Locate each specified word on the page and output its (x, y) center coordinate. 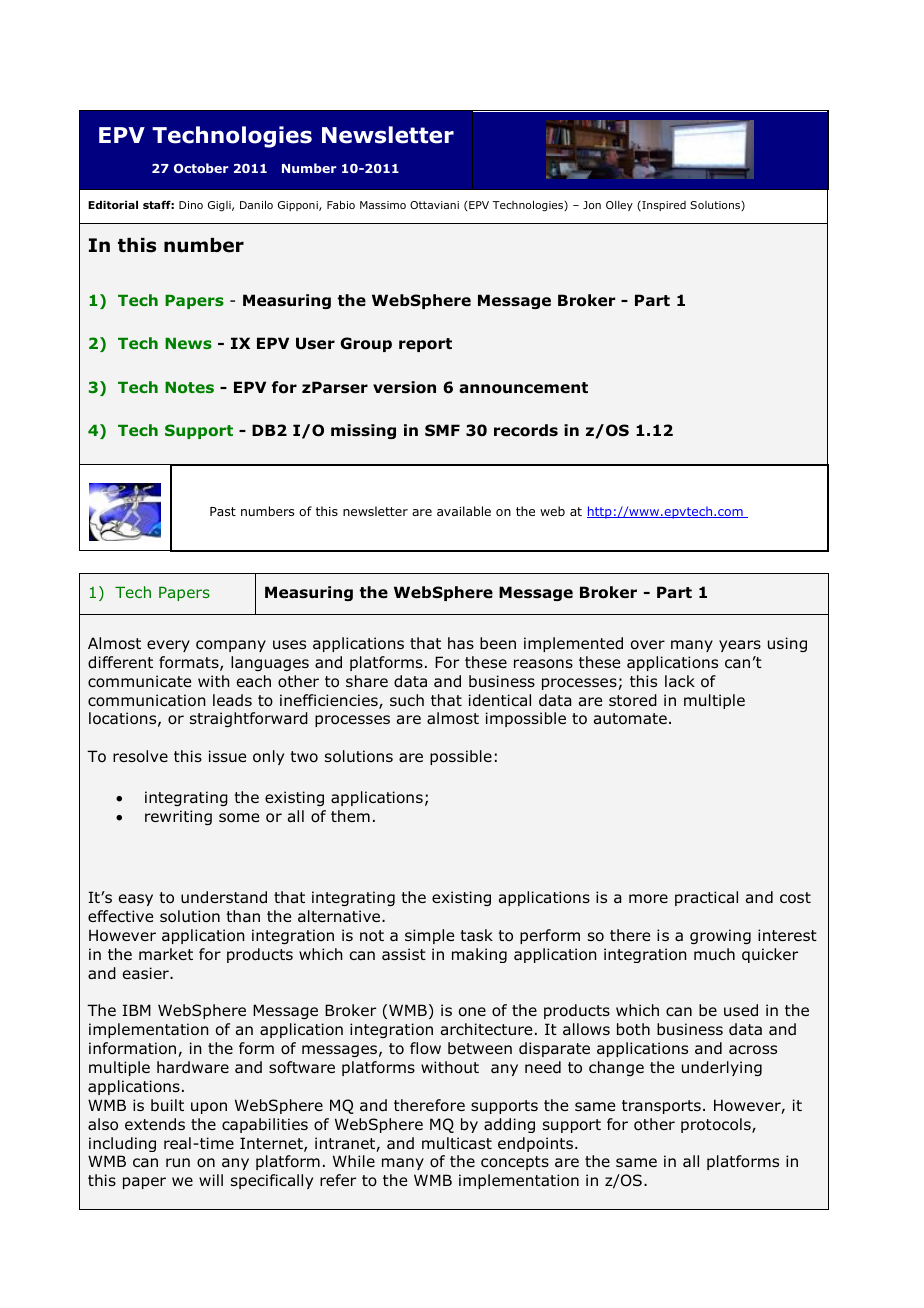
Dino (191, 205)
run (178, 1162)
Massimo (383, 205)
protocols (717, 1125)
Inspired (663, 206)
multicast (457, 1143)
